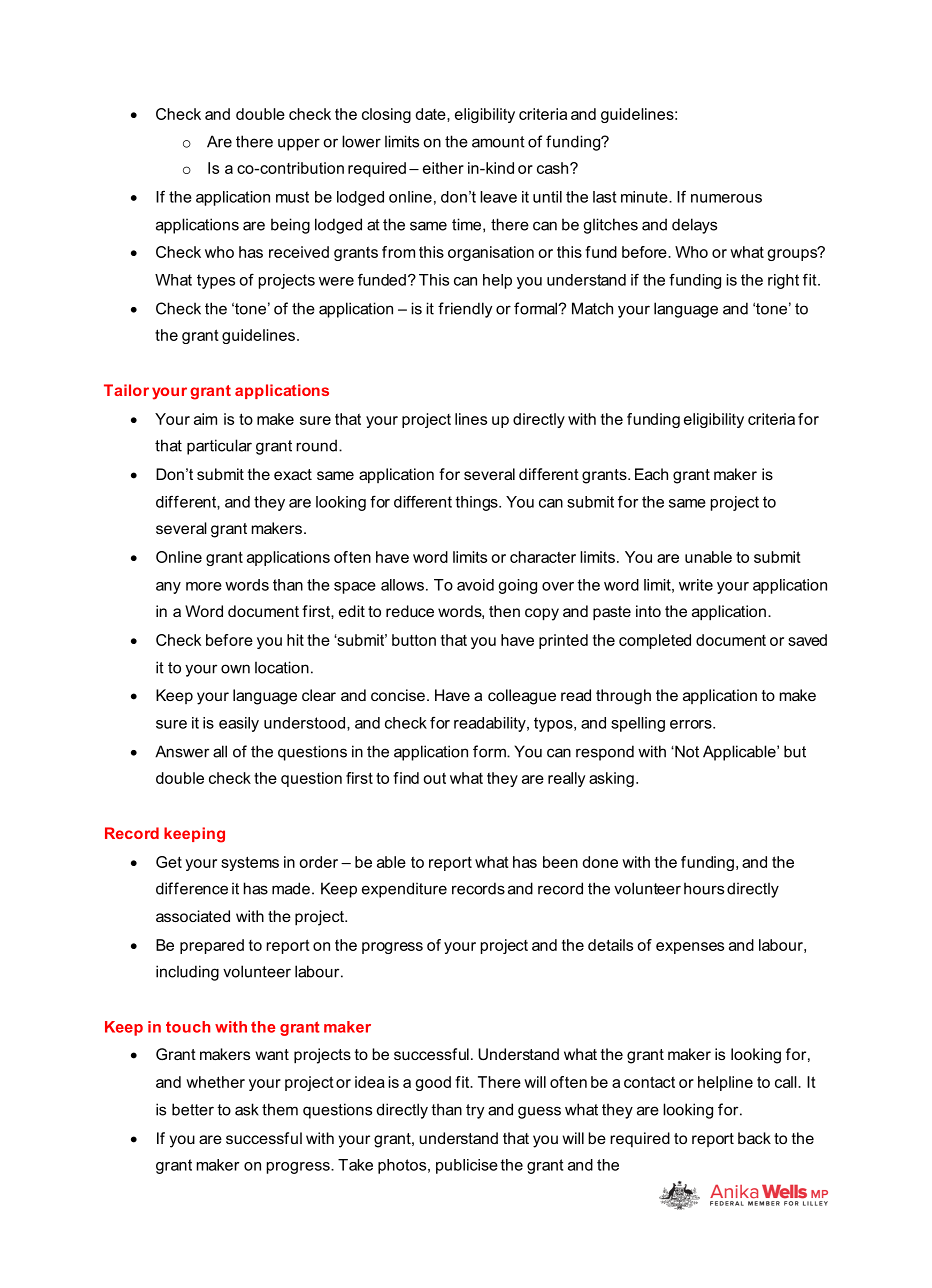 The height and width of the screenshot is (1288, 932). Describe the element at coordinates (212, 946) in the screenshot. I see `prepared` at that location.
